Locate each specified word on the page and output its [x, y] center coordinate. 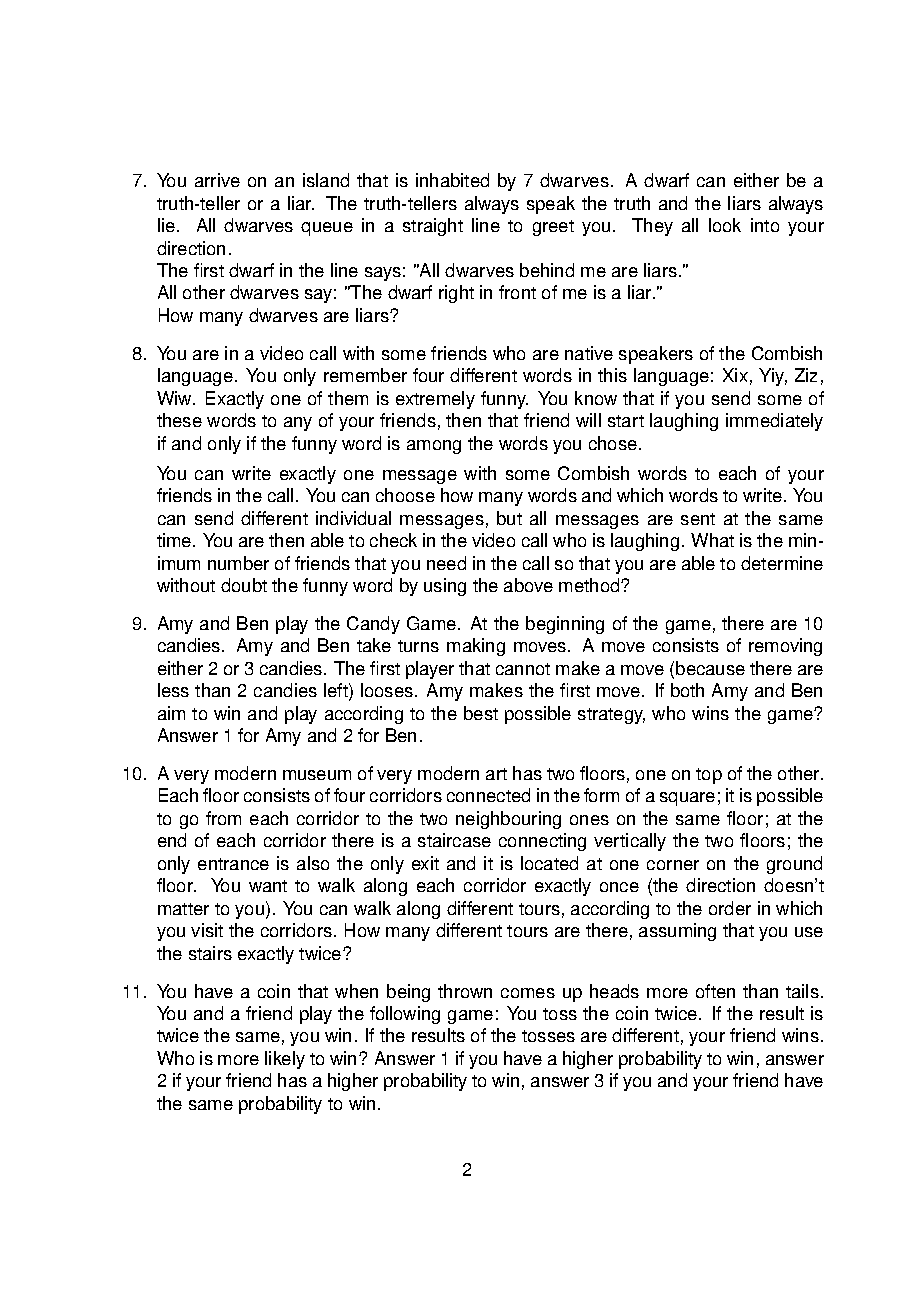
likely [285, 1060]
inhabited [452, 180]
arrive [217, 180]
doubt [244, 585]
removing [785, 647]
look [725, 225]
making [476, 647]
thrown [465, 991]
